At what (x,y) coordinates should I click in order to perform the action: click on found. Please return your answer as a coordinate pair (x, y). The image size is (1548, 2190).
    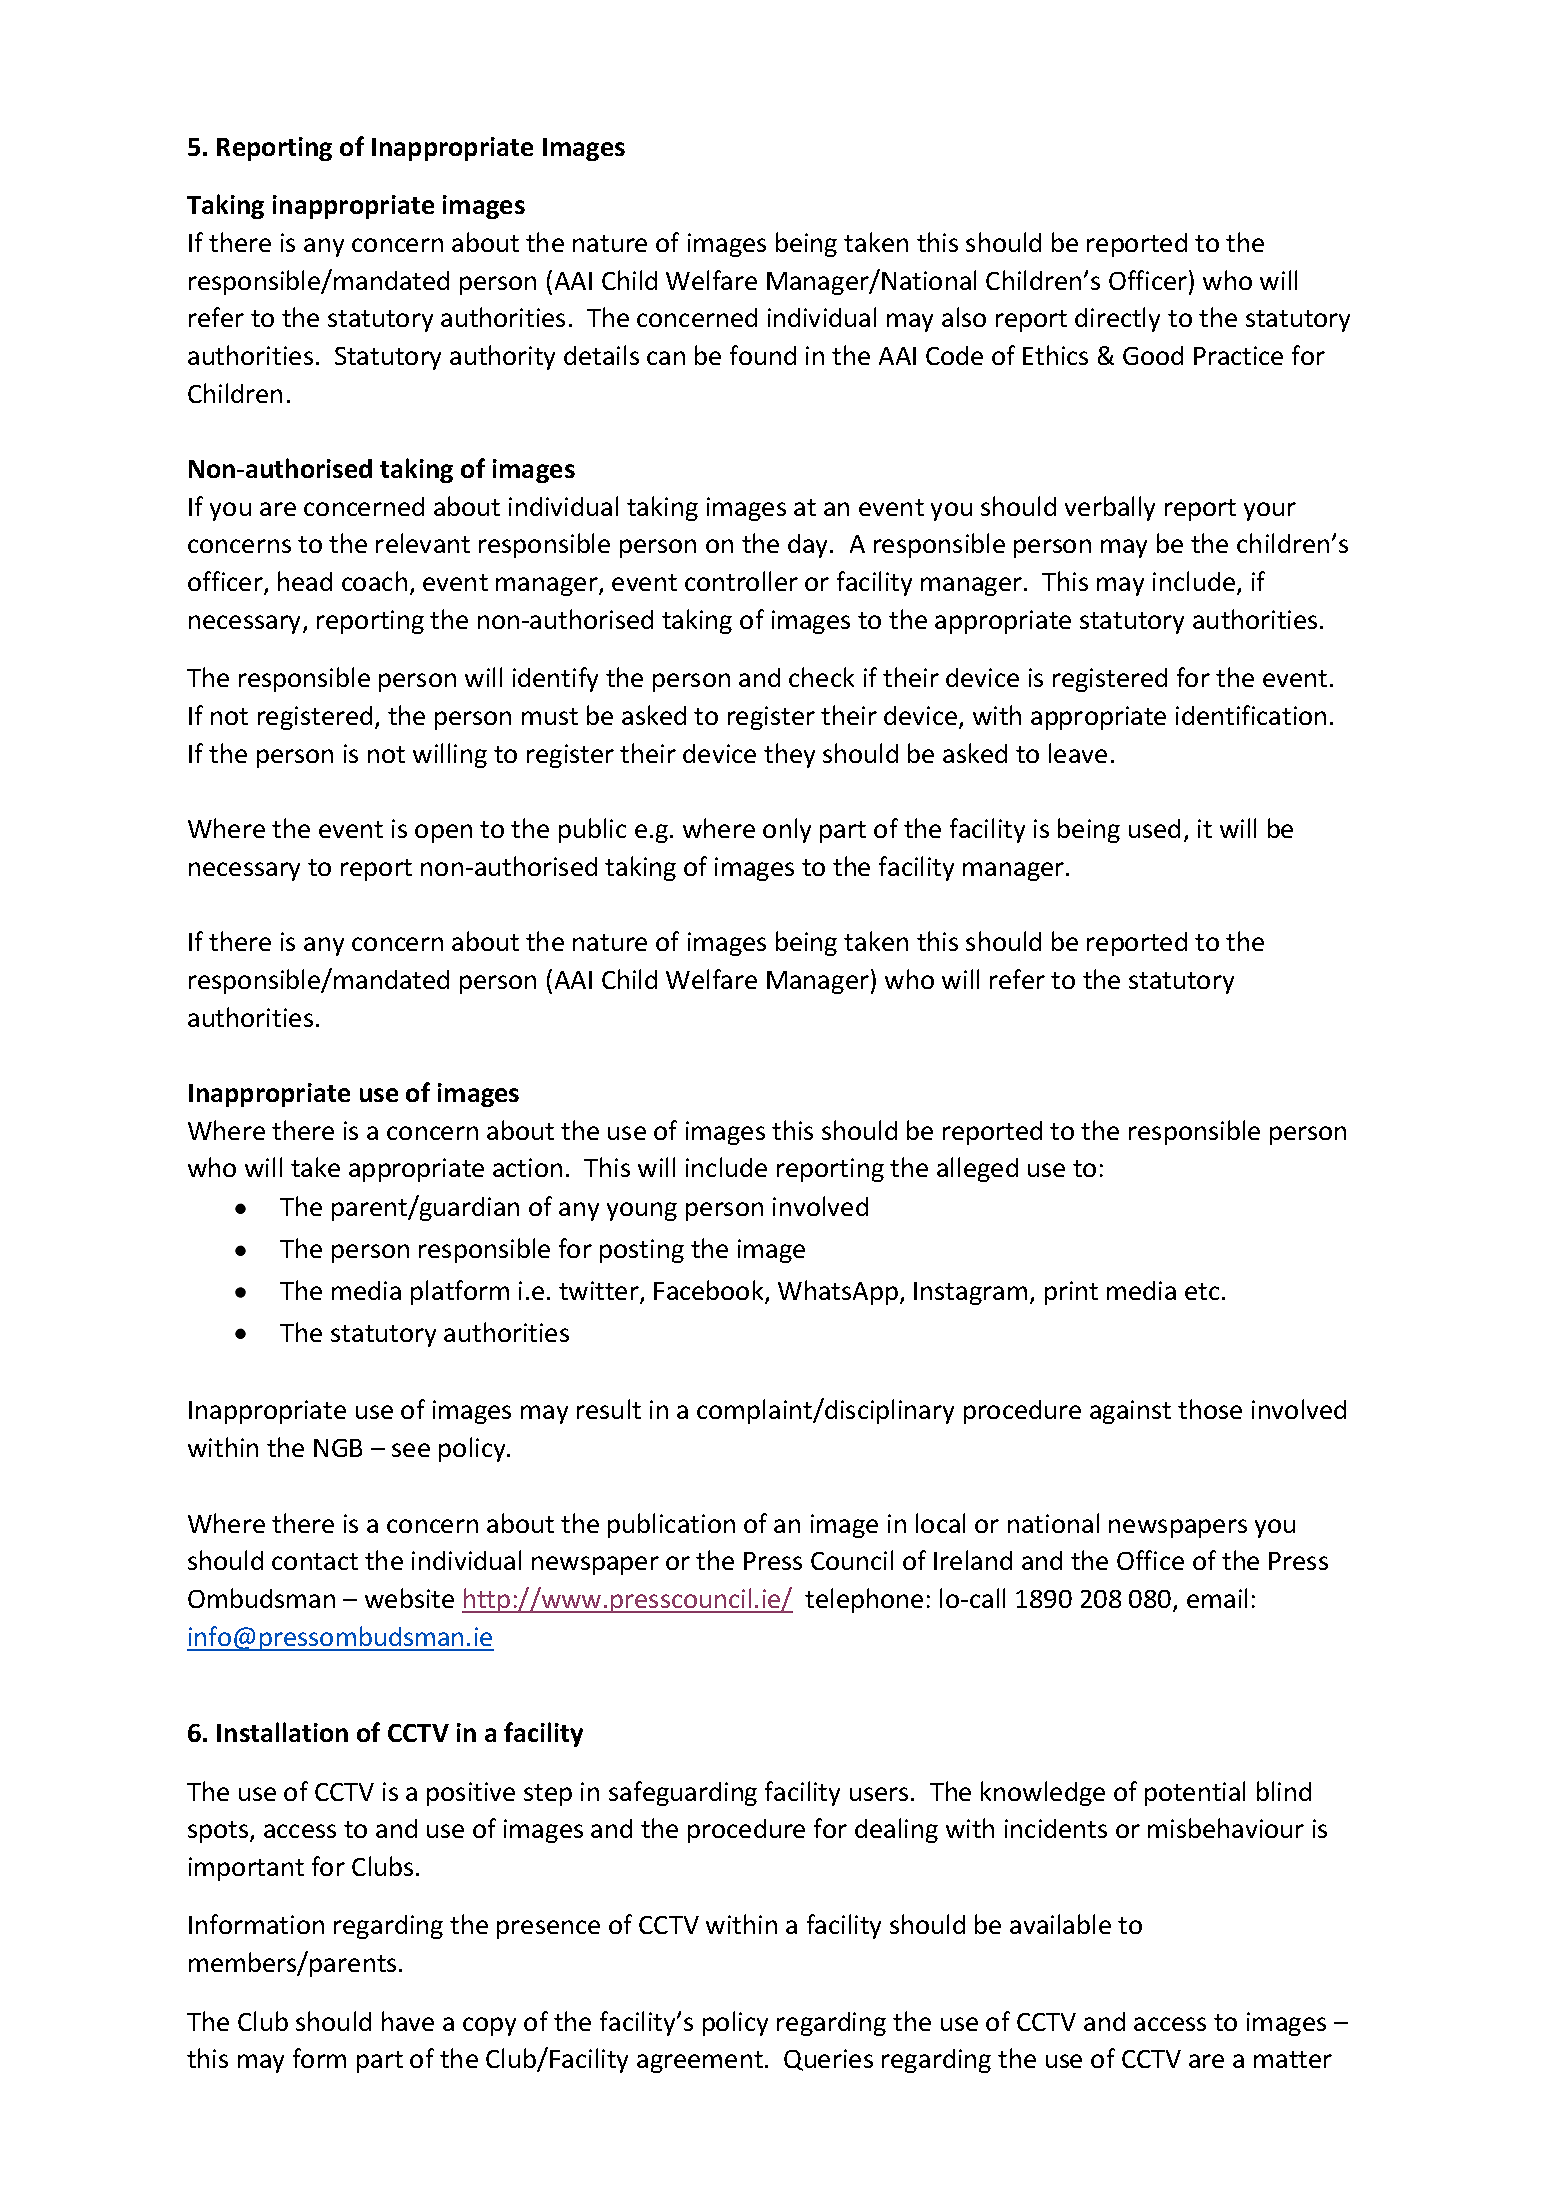
    Looking at the image, I should click on (763, 355).
